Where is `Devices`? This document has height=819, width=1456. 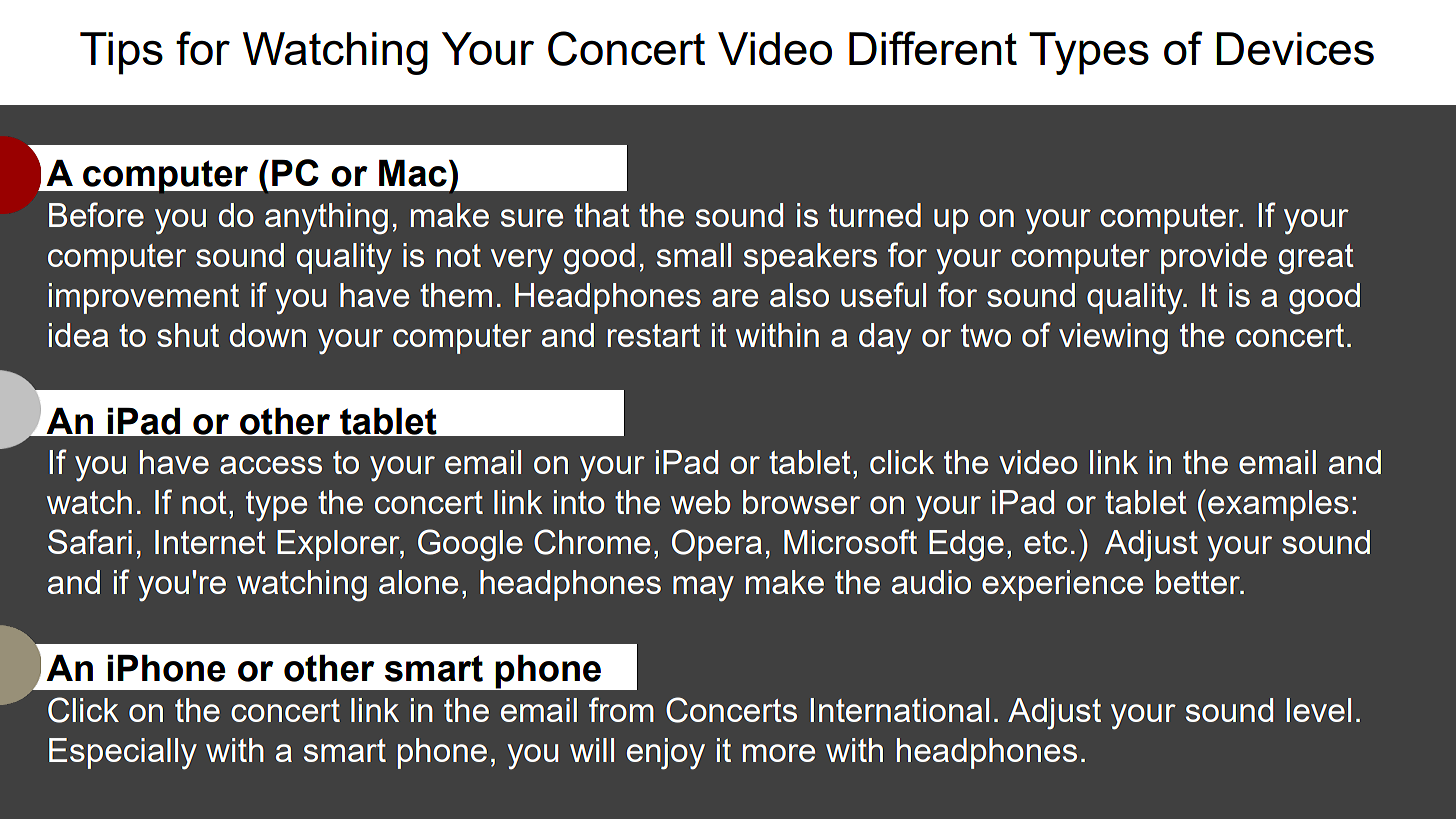
Devices is located at coordinates (1295, 48).
